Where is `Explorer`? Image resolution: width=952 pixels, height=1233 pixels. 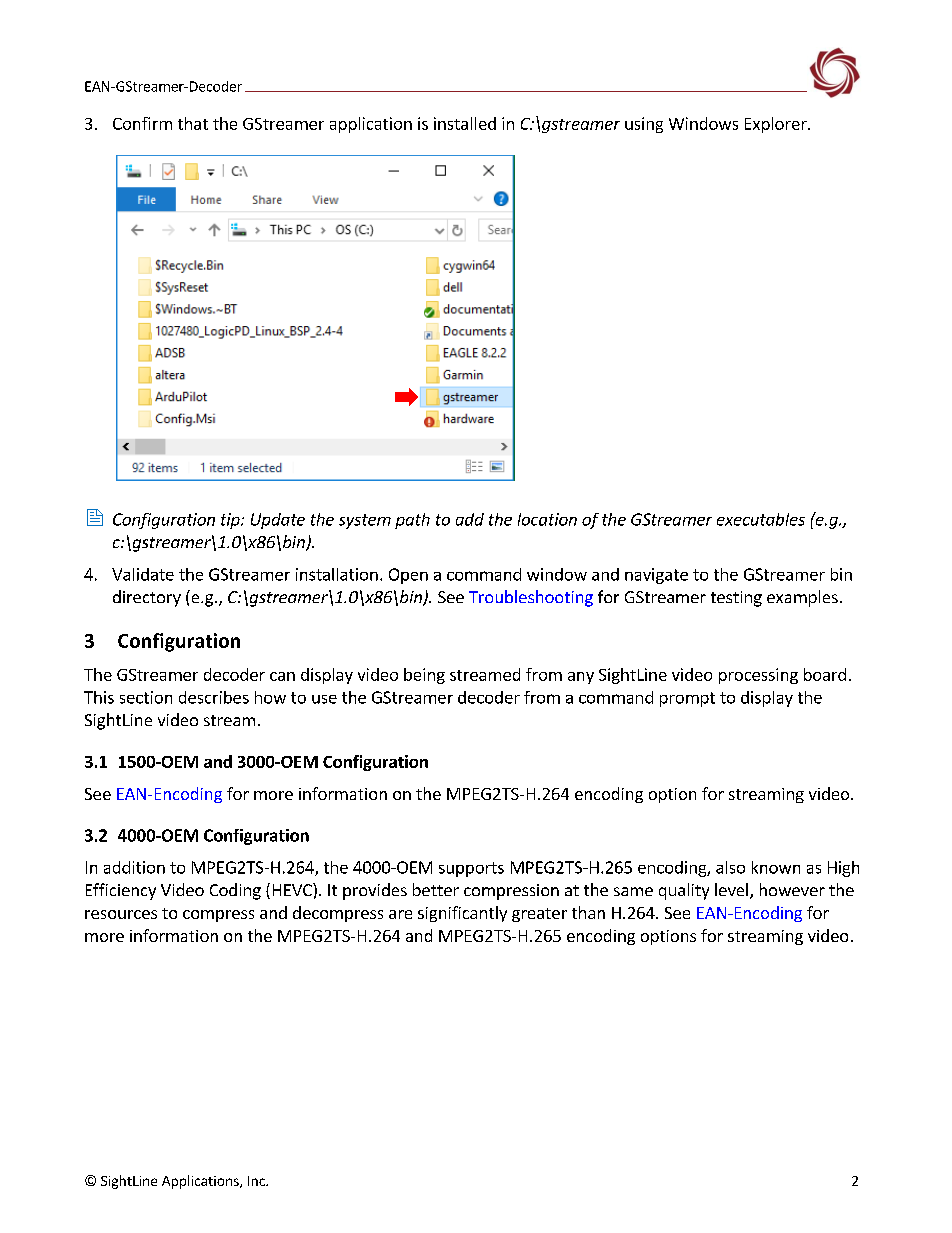 Explorer is located at coordinates (777, 125).
